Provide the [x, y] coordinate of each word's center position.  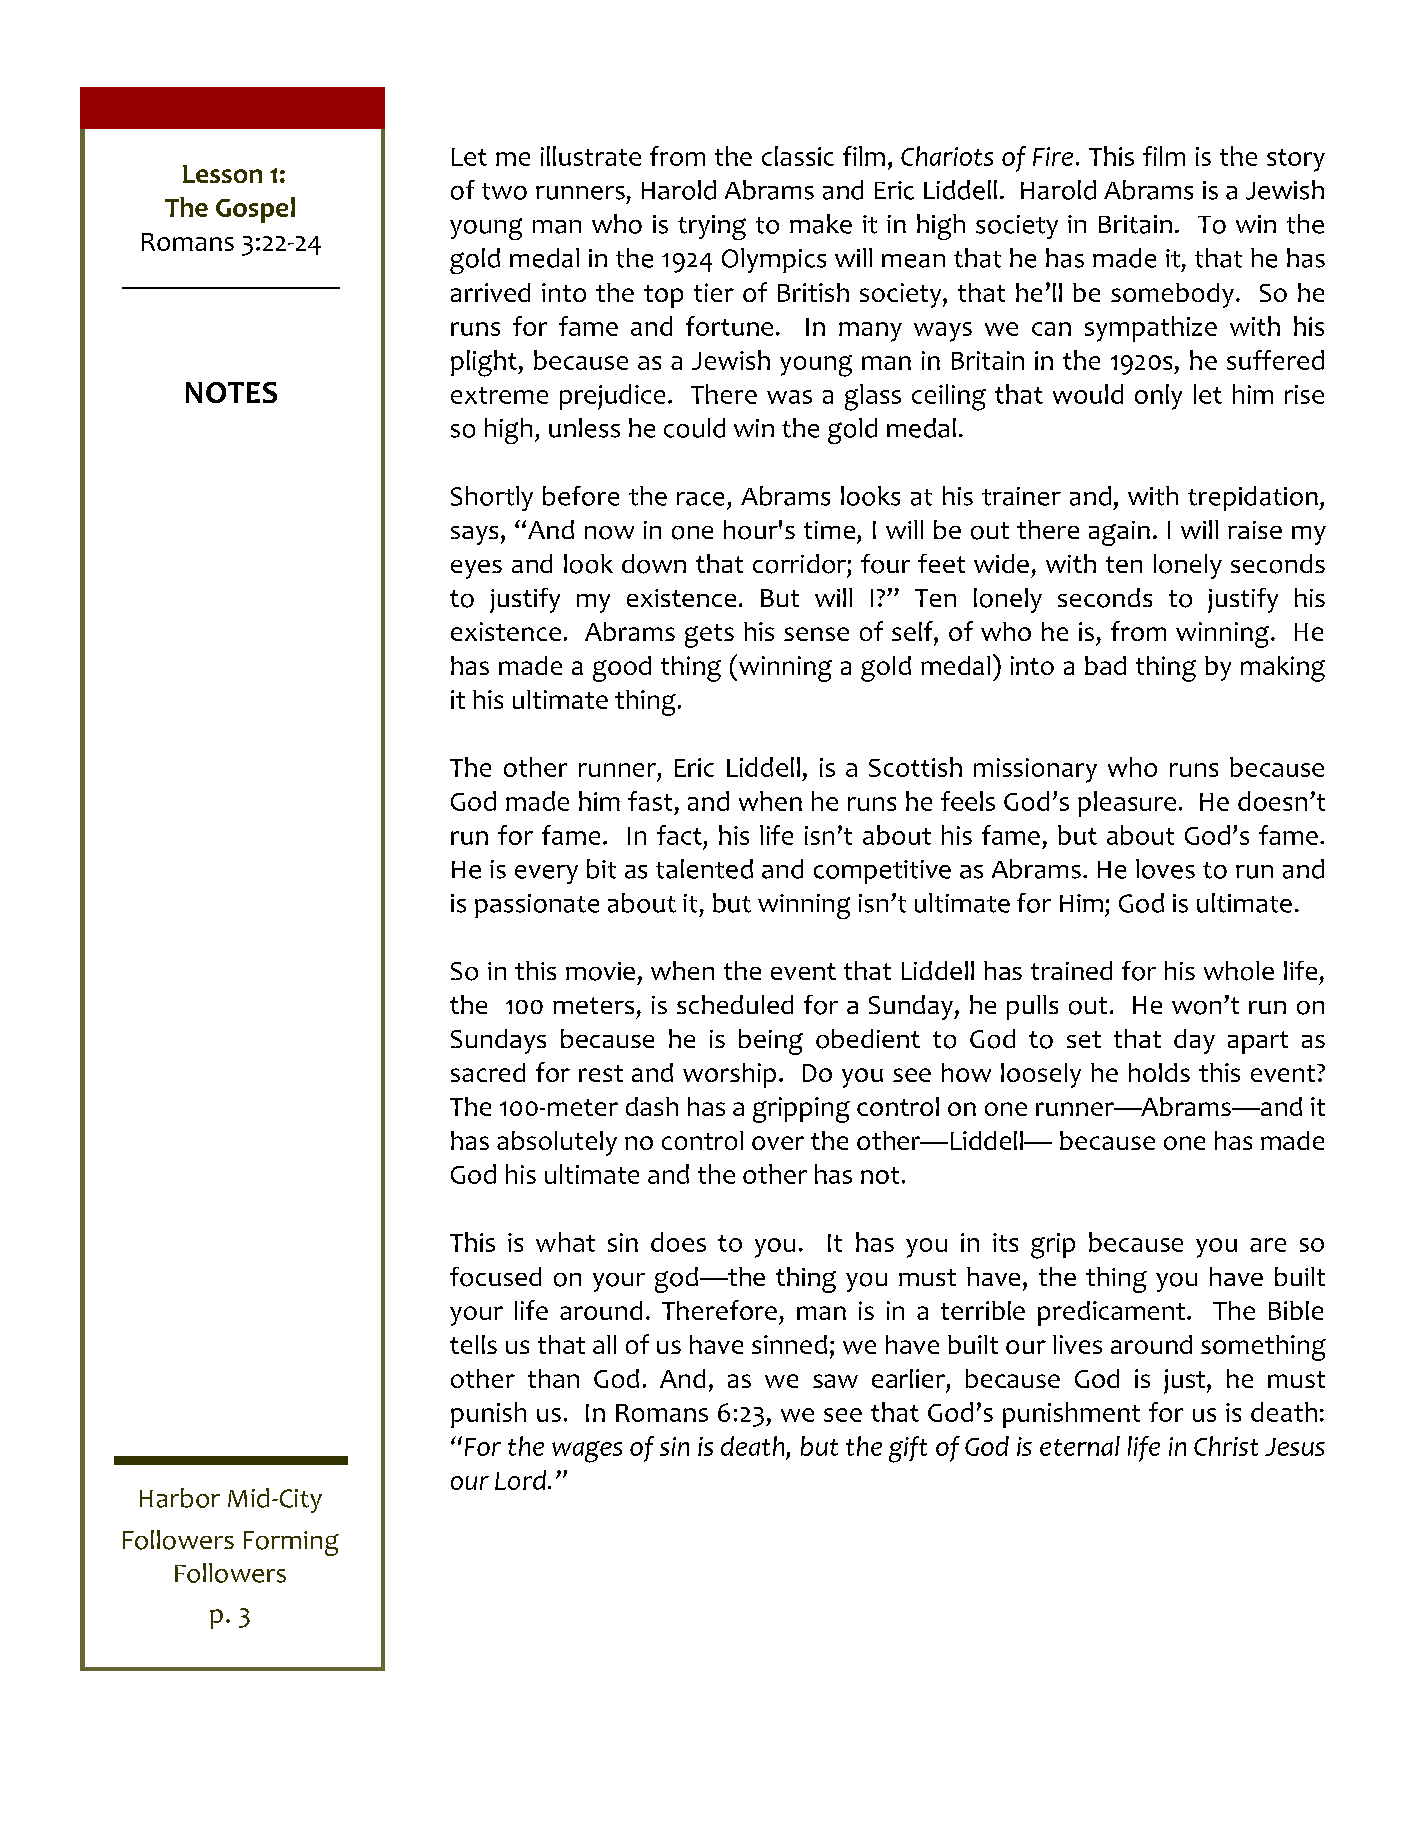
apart [1258, 1042]
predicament [1113, 1313]
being [771, 1042]
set [1084, 1039]
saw [835, 1381]
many [870, 332]
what [565, 1242]
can [1051, 329]
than [553, 1378]
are [1268, 1245]
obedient [868, 1039]
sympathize [1151, 329]
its [1005, 1242]
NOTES [231, 392]
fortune [729, 326]
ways [943, 332]
